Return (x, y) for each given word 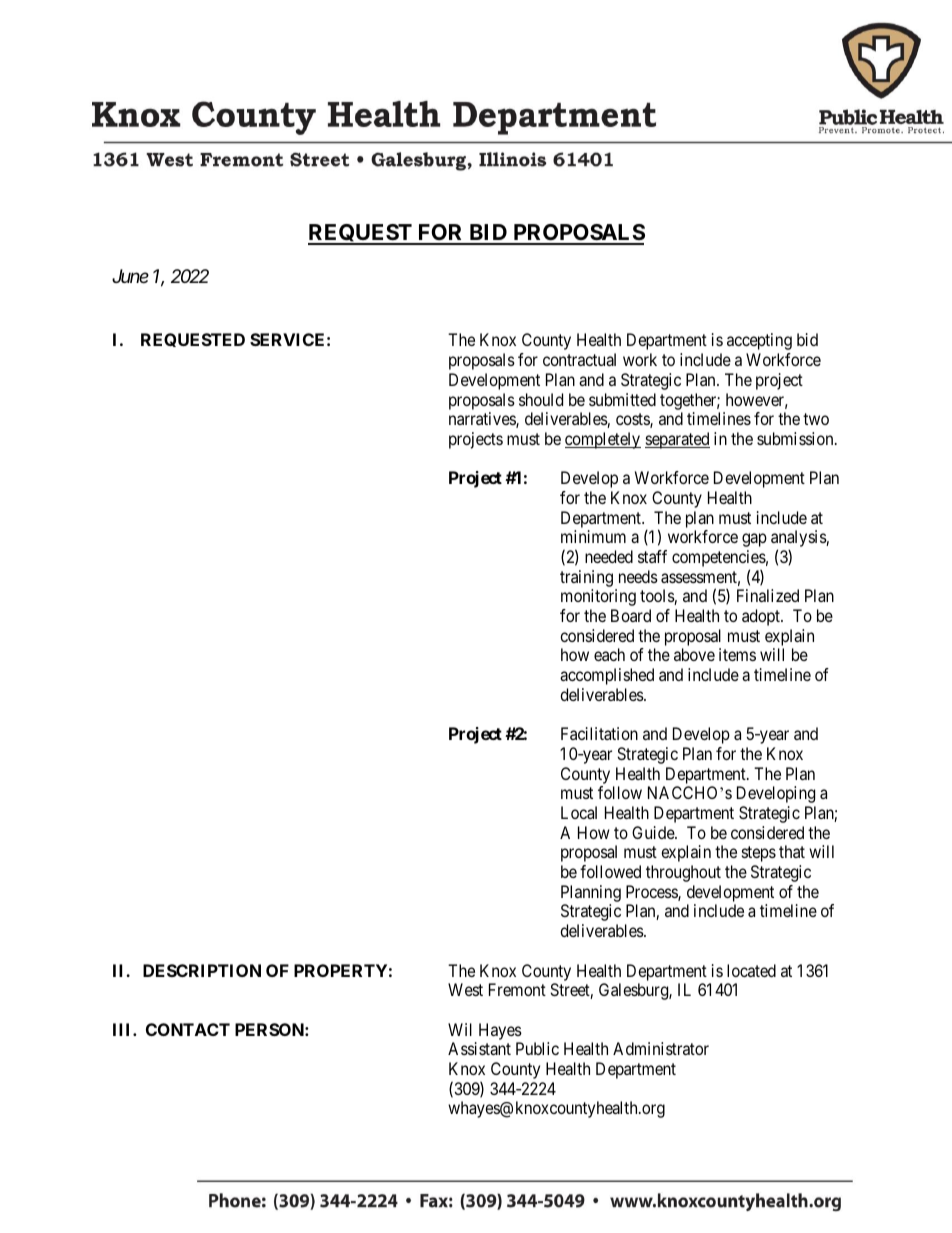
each (609, 654)
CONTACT (188, 1029)
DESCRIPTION (202, 970)
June (130, 276)
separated (677, 440)
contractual (579, 359)
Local (579, 812)
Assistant (479, 1048)
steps (759, 854)
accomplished (607, 676)
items (737, 654)
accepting (759, 341)
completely (603, 440)
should (541, 399)
